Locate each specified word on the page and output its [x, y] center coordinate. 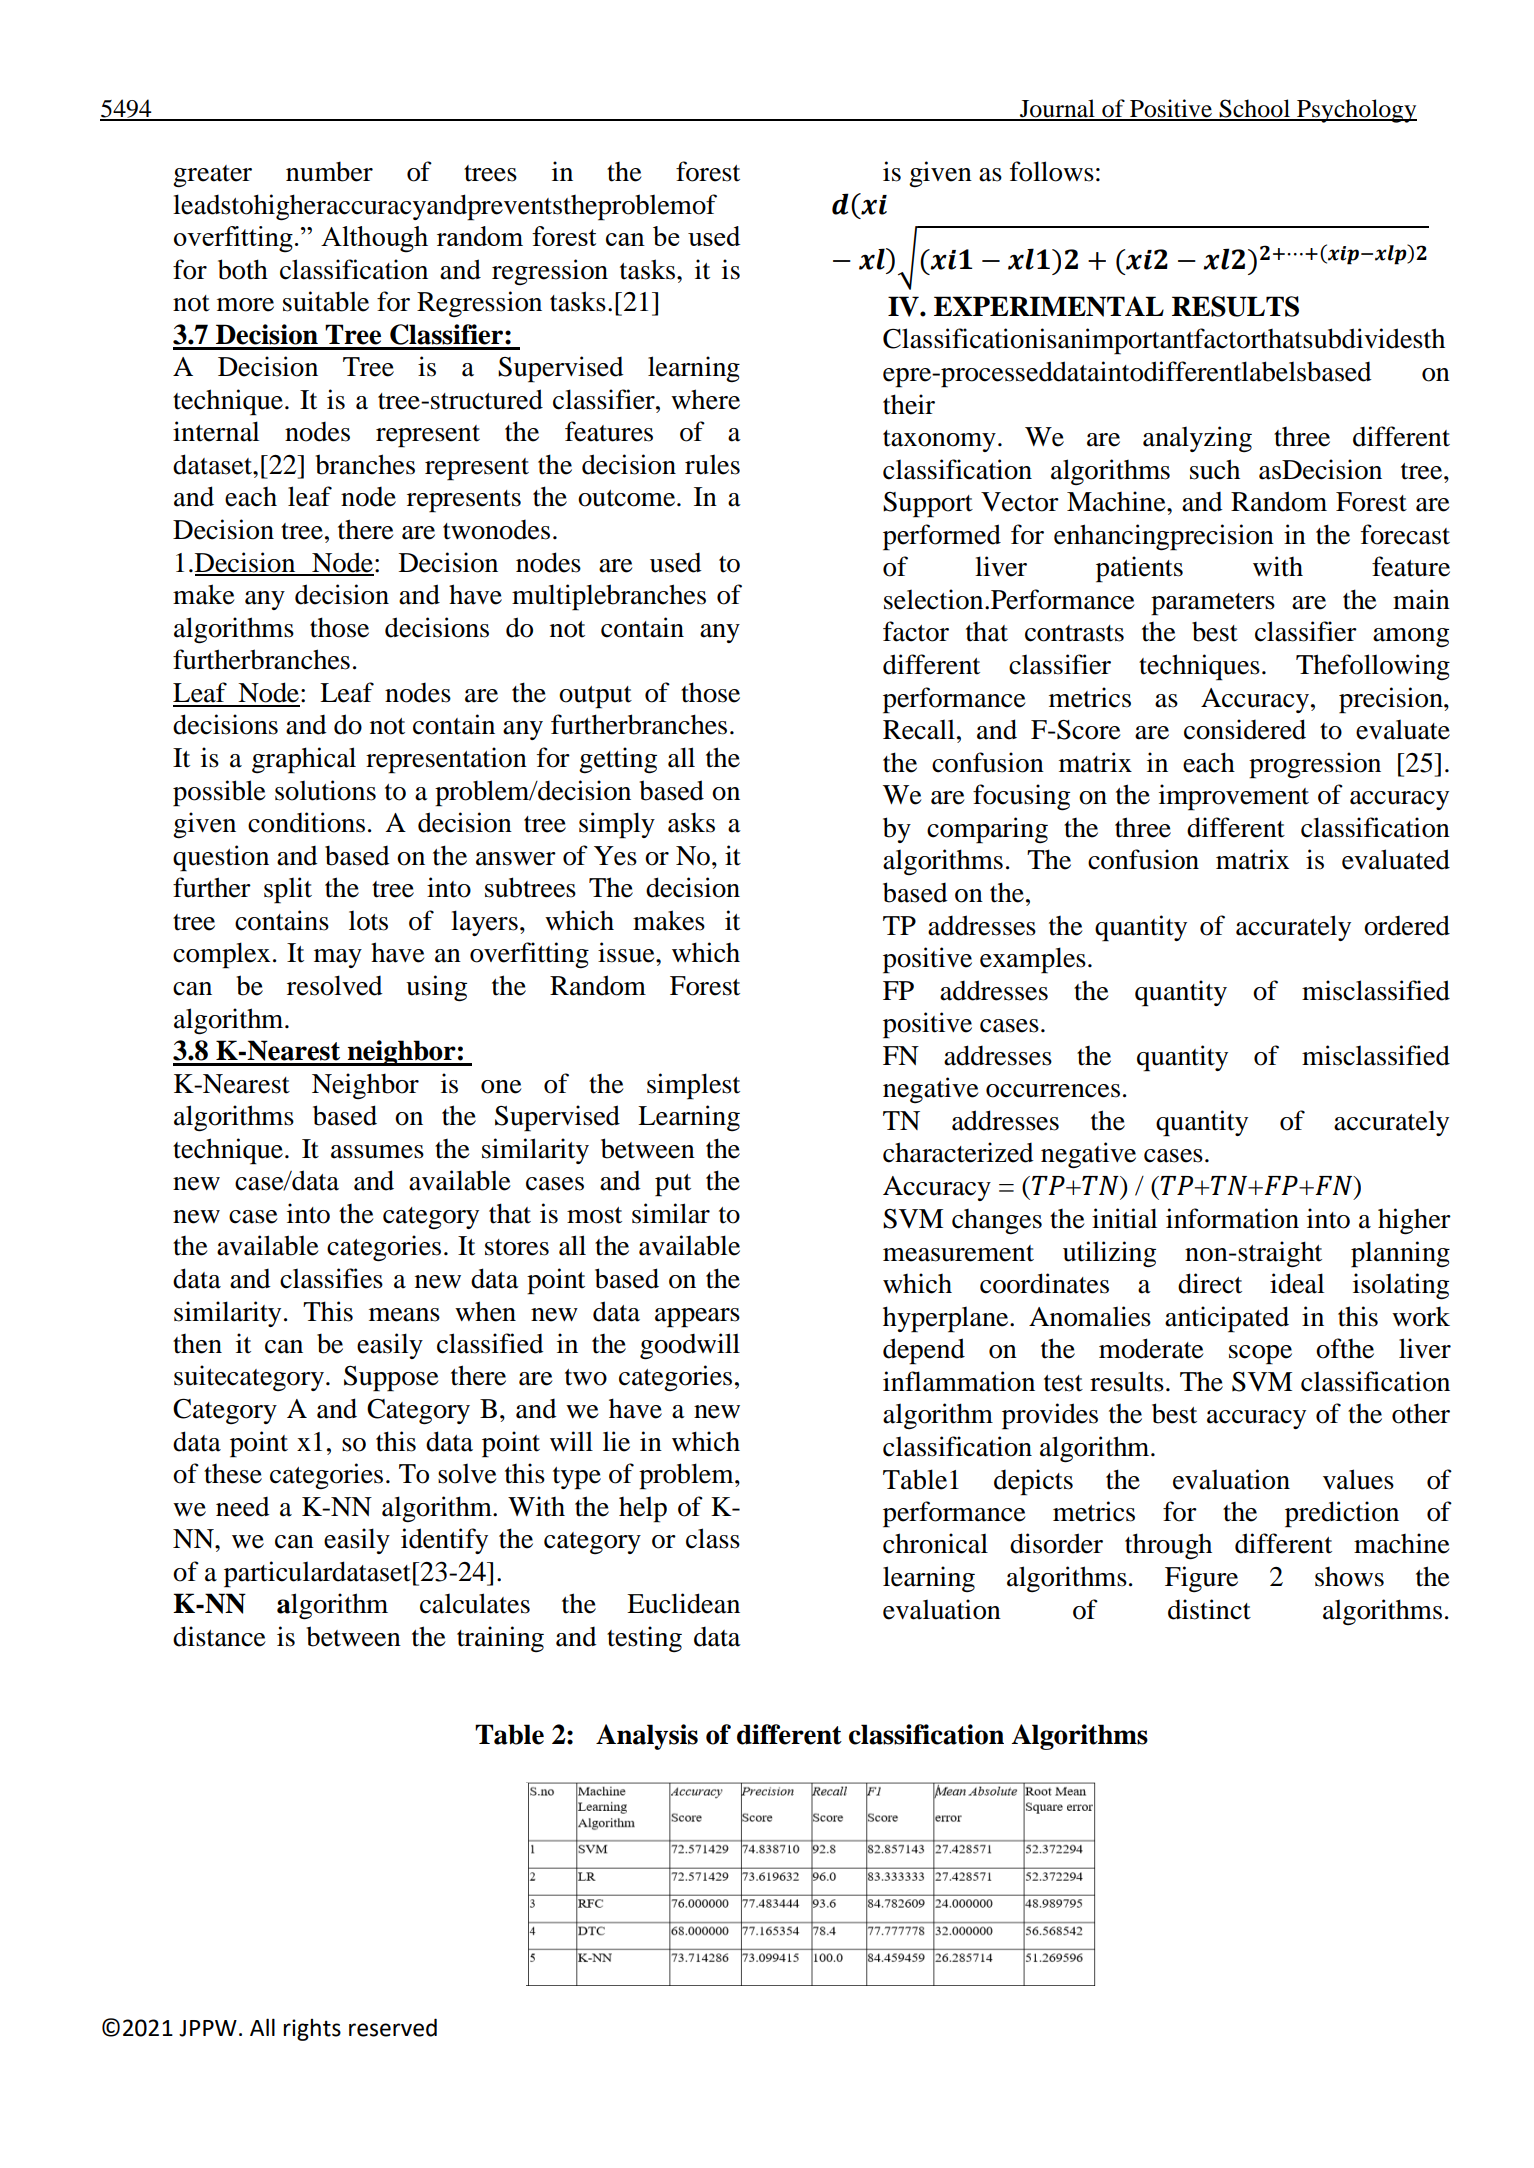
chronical [935, 1543]
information [1232, 1218]
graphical [304, 760]
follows [1052, 171]
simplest [693, 1086]
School [1255, 109]
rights [312, 2030]
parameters [1213, 604]
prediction [1342, 1514]
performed [942, 537]
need [243, 1506]
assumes [377, 1152]
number [329, 171]
